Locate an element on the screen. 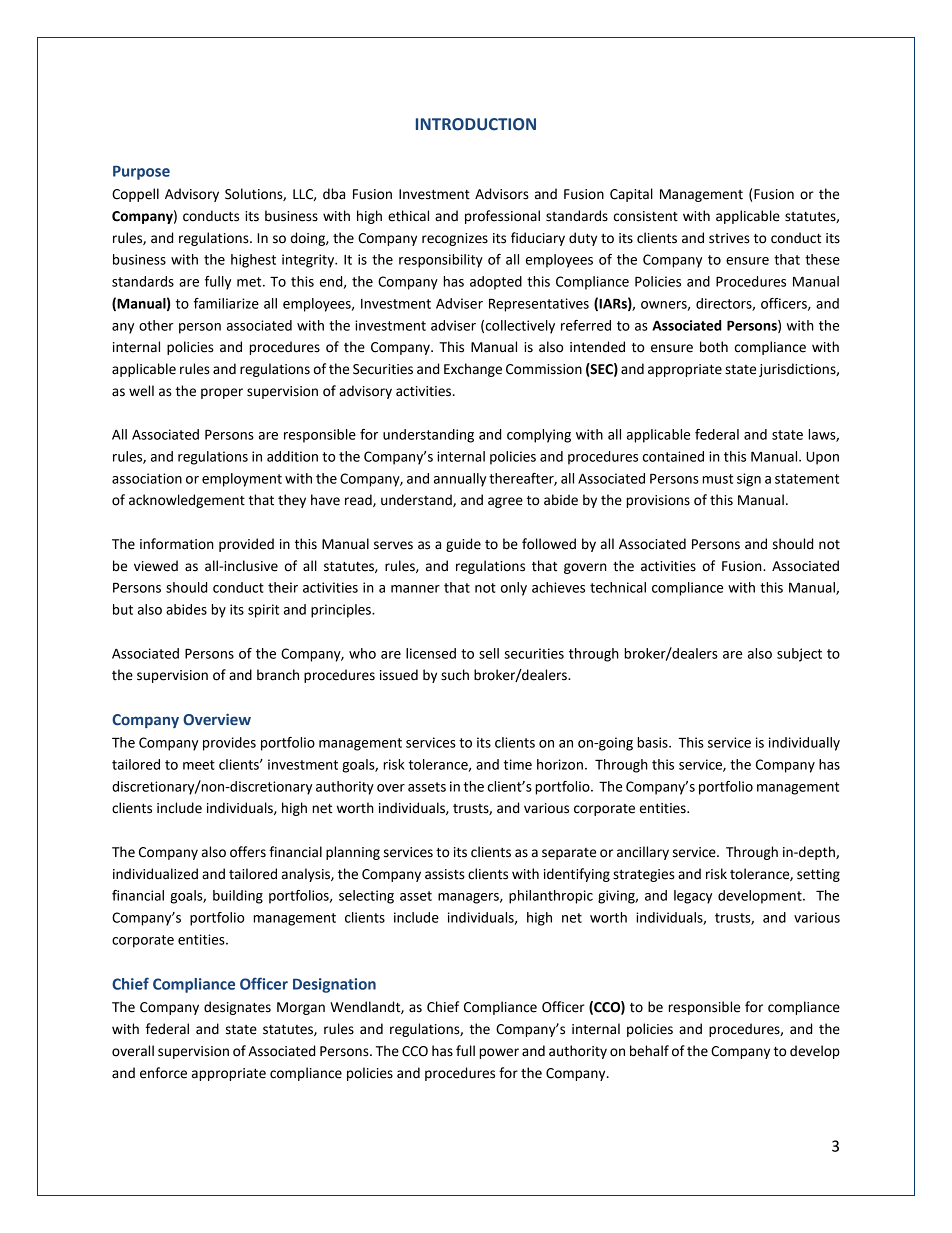  Capital is located at coordinates (631, 195).
